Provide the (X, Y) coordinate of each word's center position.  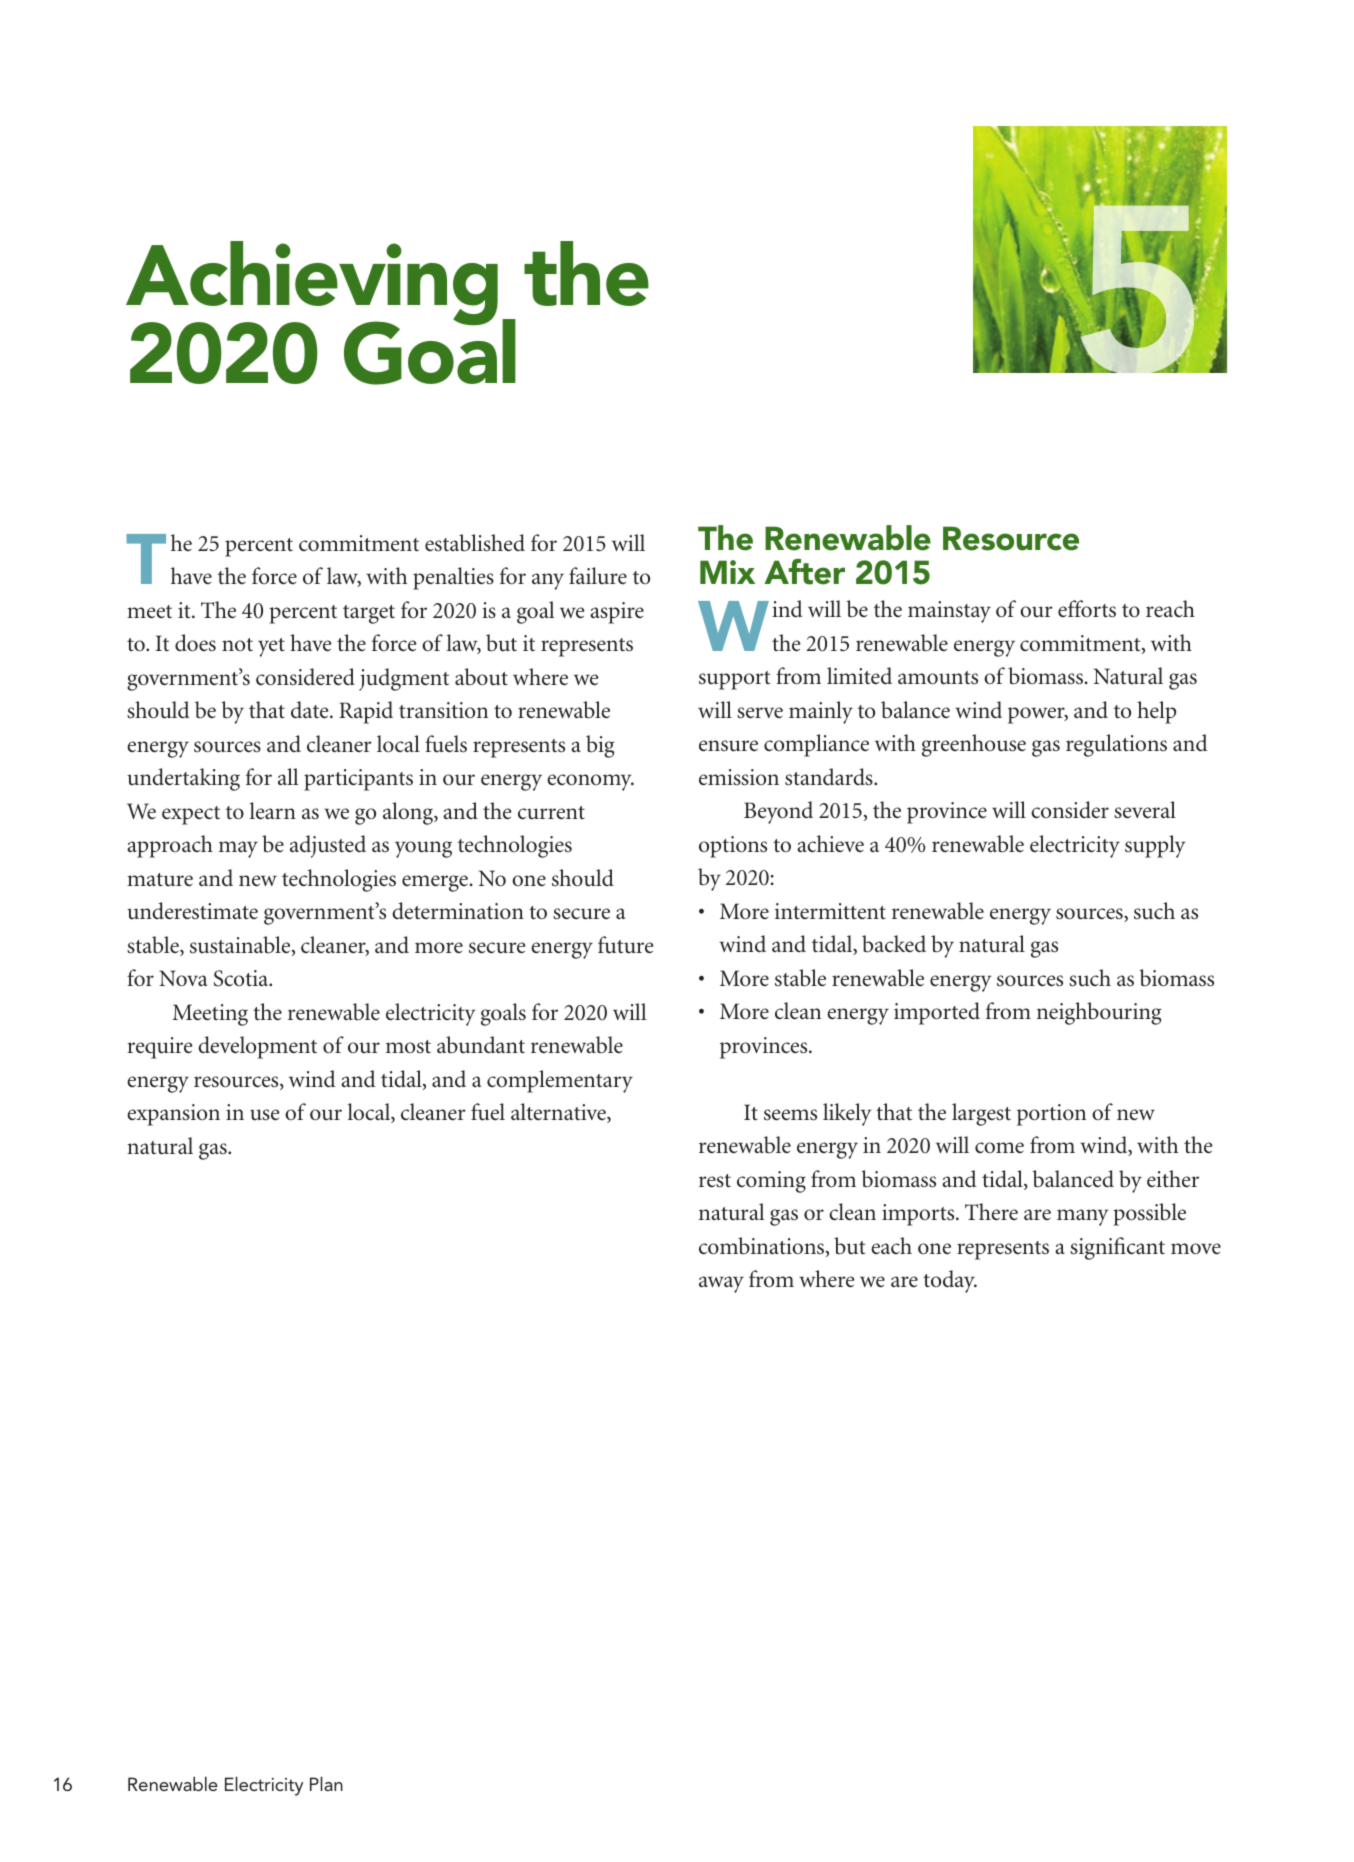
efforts (1087, 609)
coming (771, 1182)
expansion (173, 1115)
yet (271, 647)
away (721, 1284)
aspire (617, 613)
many (1083, 1217)
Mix (727, 572)
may (238, 849)
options (733, 847)
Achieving (312, 284)
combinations (763, 1247)
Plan (326, 1784)
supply (1155, 846)
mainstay (949, 612)
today (950, 1281)
